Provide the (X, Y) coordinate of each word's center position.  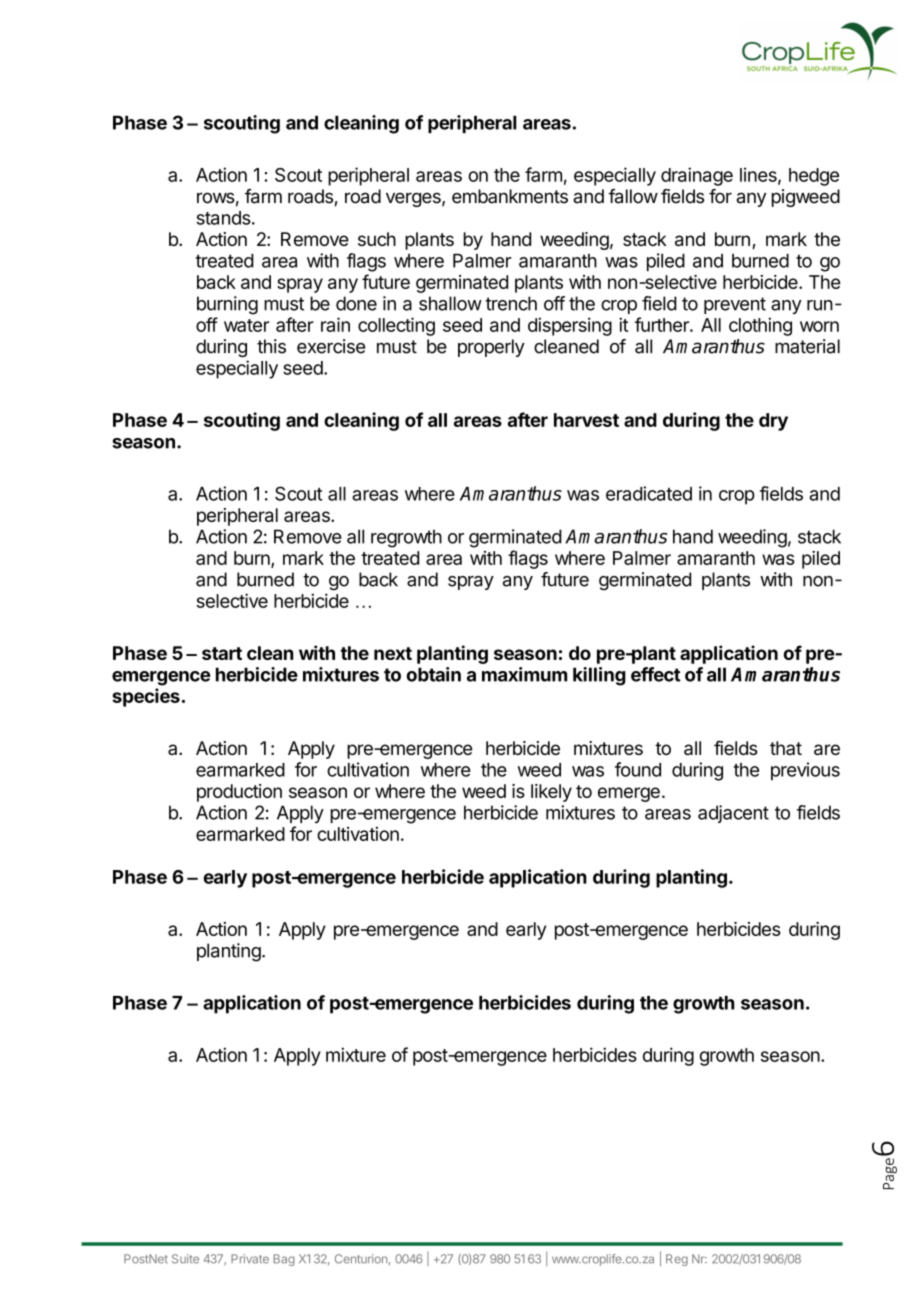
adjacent (733, 814)
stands (223, 218)
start (222, 653)
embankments (510, 196)
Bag (284, 1260)
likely (551, 793)
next (393, 653)
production (239, 793)
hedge (814, 177)
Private (250, 1259)
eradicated (649, 493)
